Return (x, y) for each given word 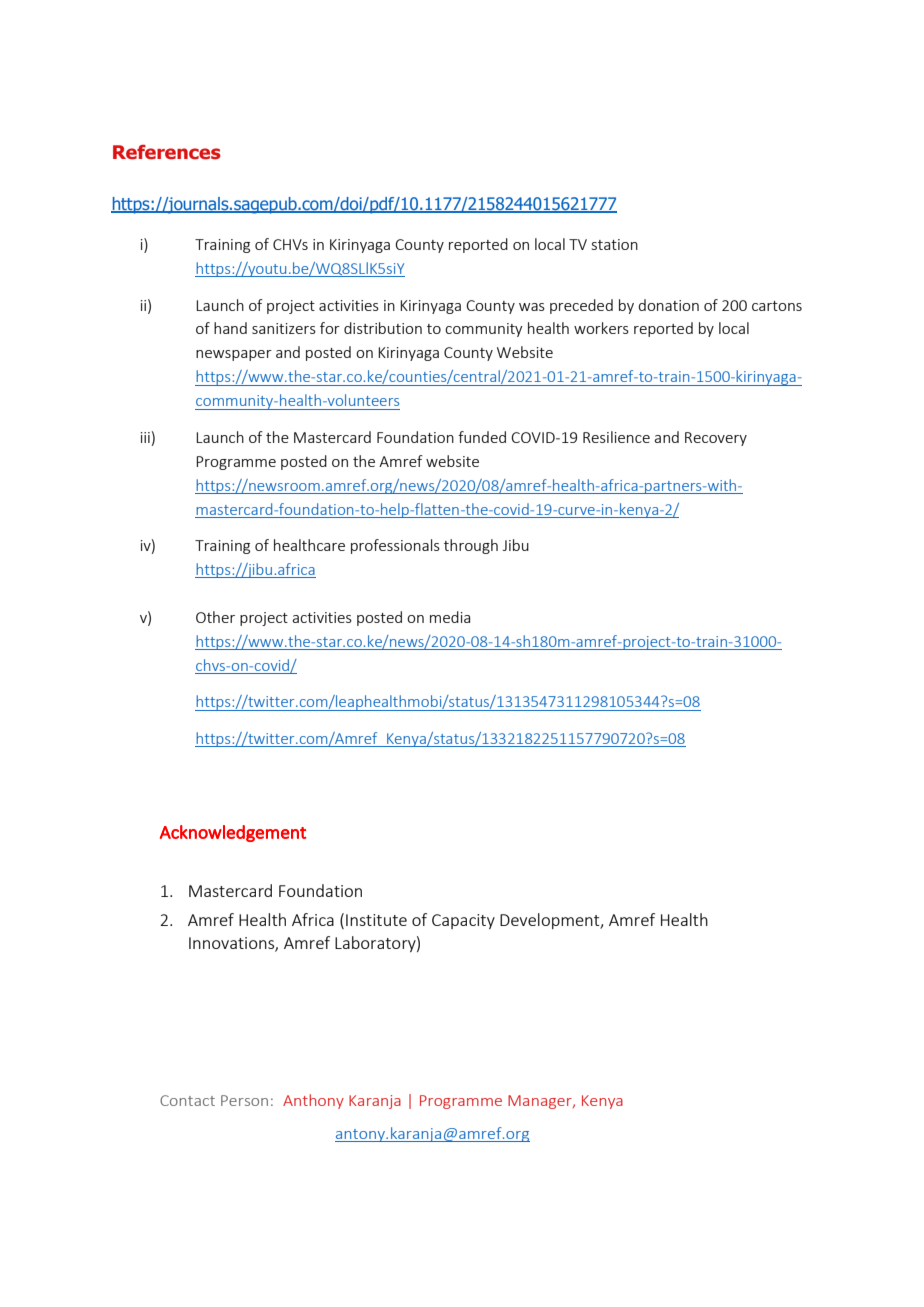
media (450, 617)
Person (244, 1100)
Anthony (313, 1101)
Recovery (716, 439)
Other (215, 617)
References (167, 152)
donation (668, 305)
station (615, 244)
